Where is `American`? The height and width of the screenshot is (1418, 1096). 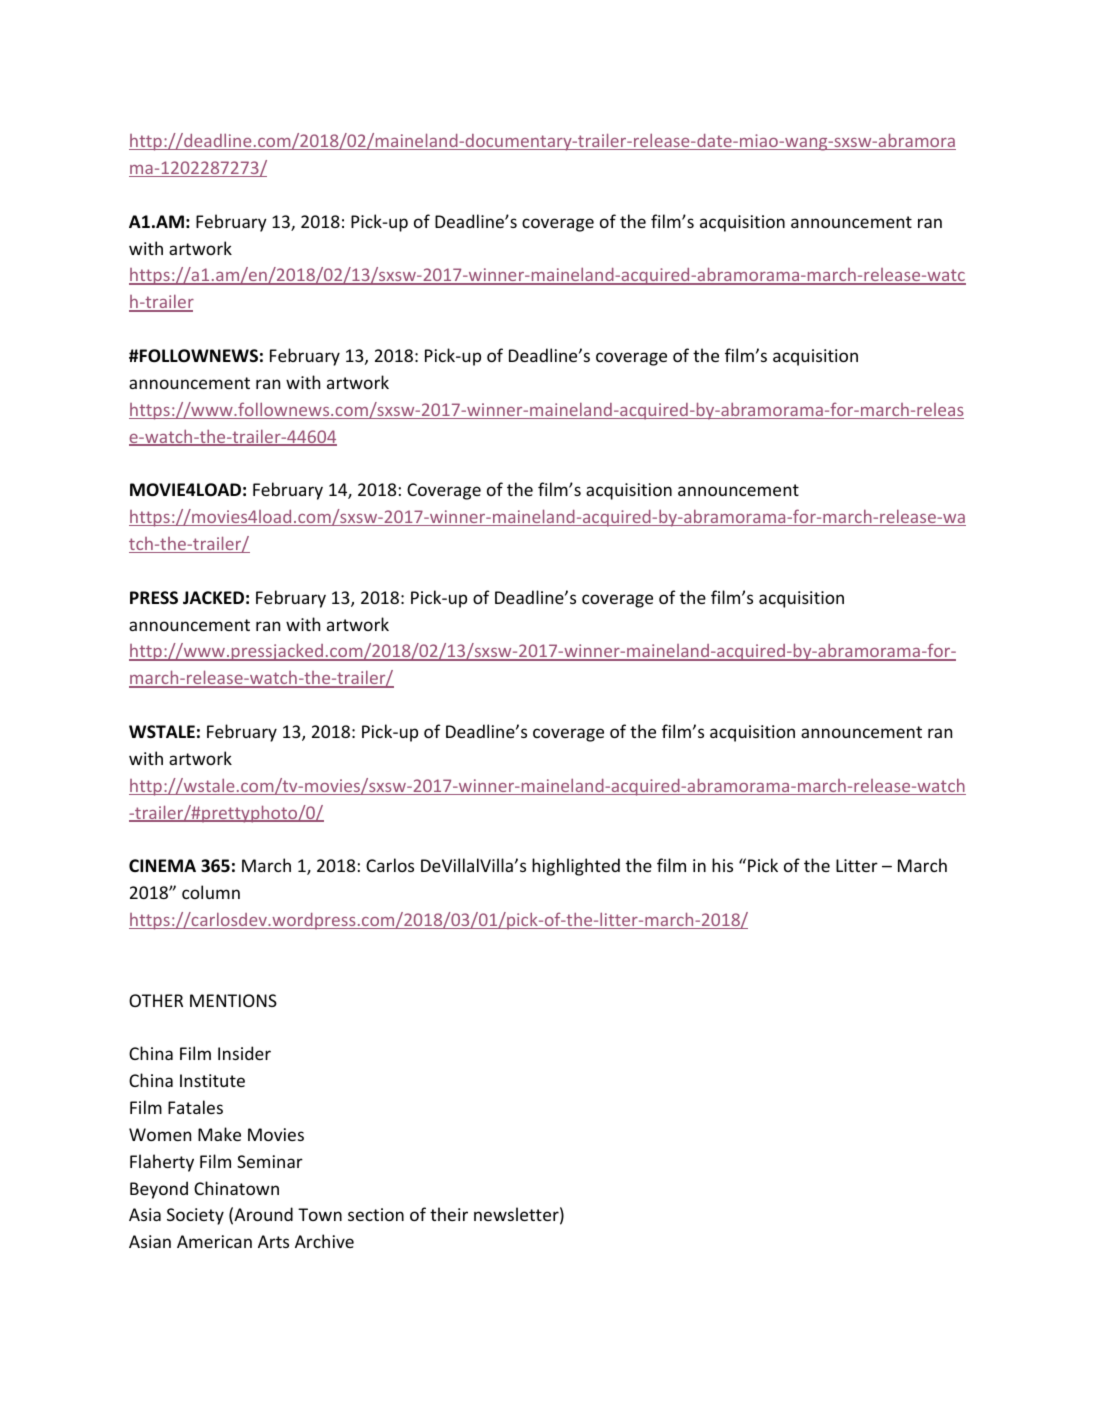
American is located at coordinates (214, 1241).
